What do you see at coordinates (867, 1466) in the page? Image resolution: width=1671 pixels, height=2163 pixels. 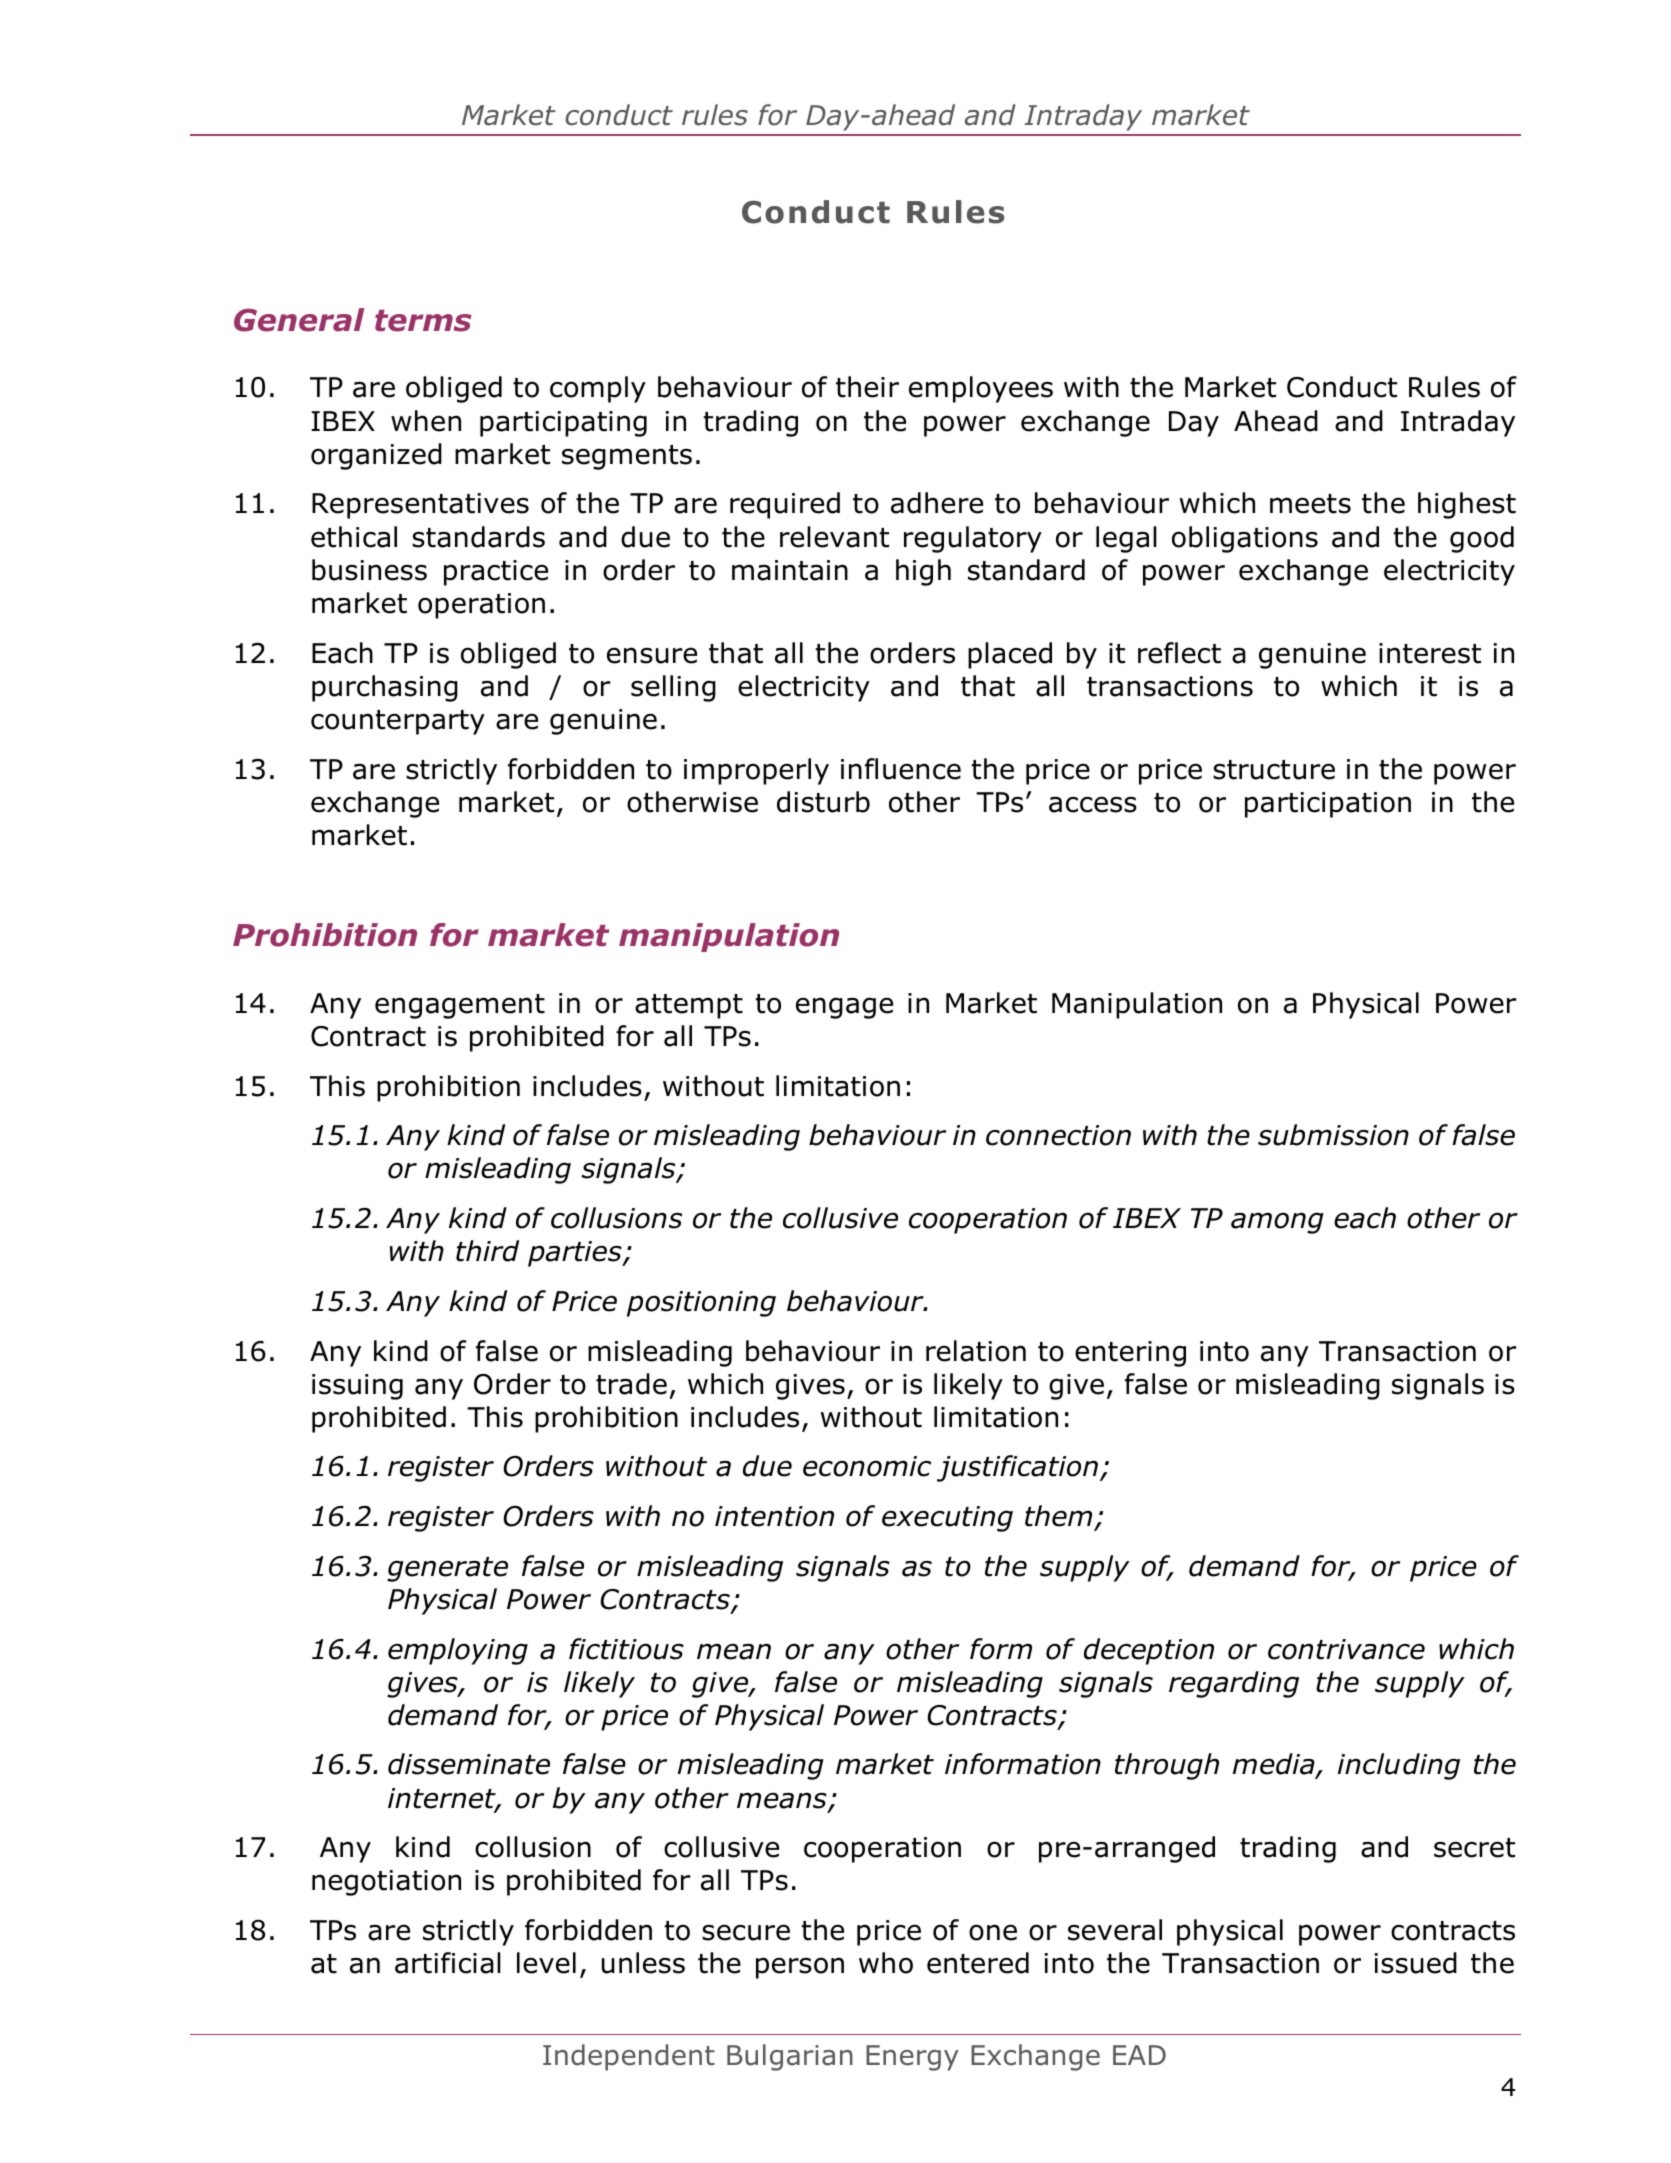 I see `economic` at bounding box center [867, 1466].
